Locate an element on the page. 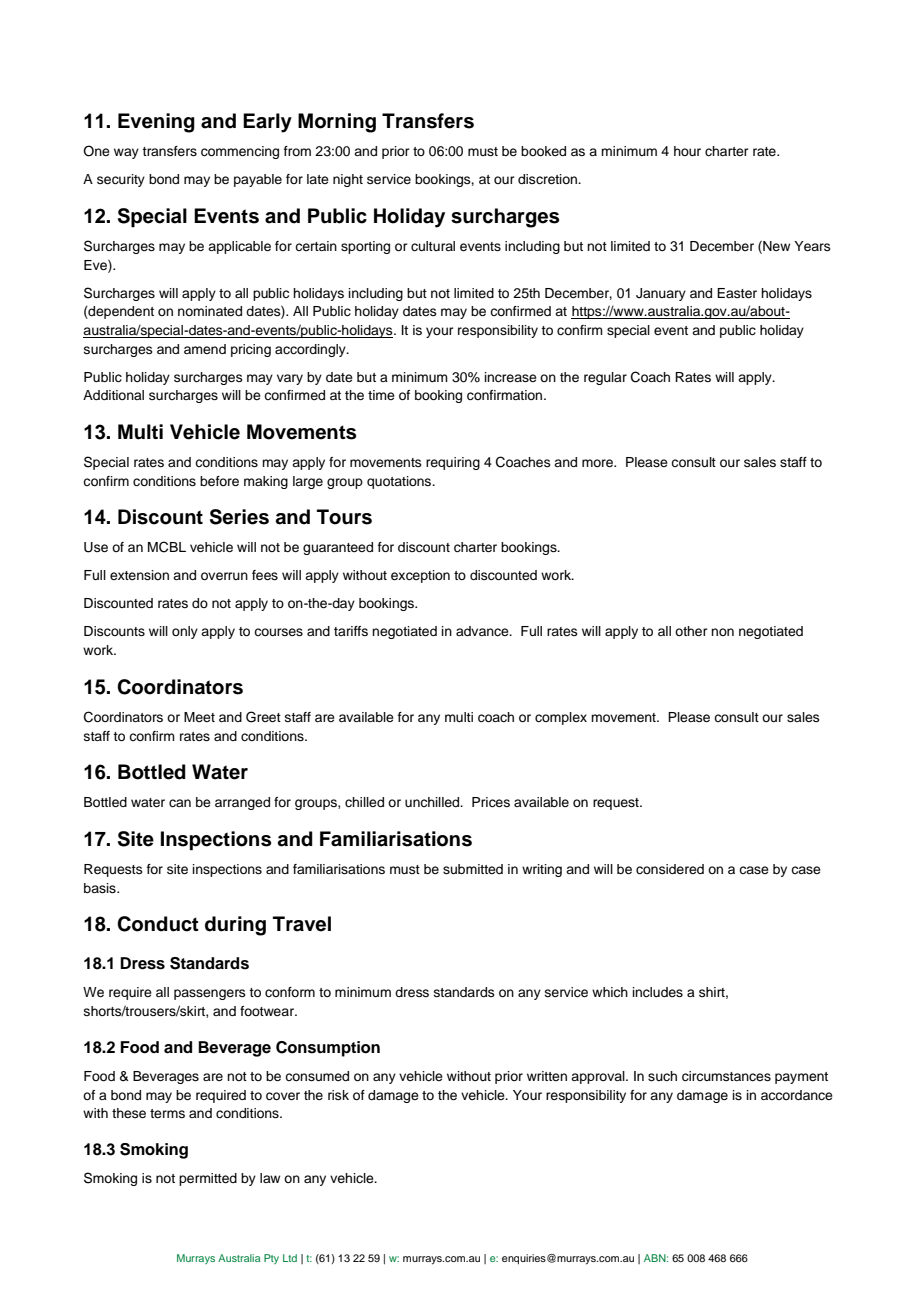  hour is located at coordinates (687, 151).
